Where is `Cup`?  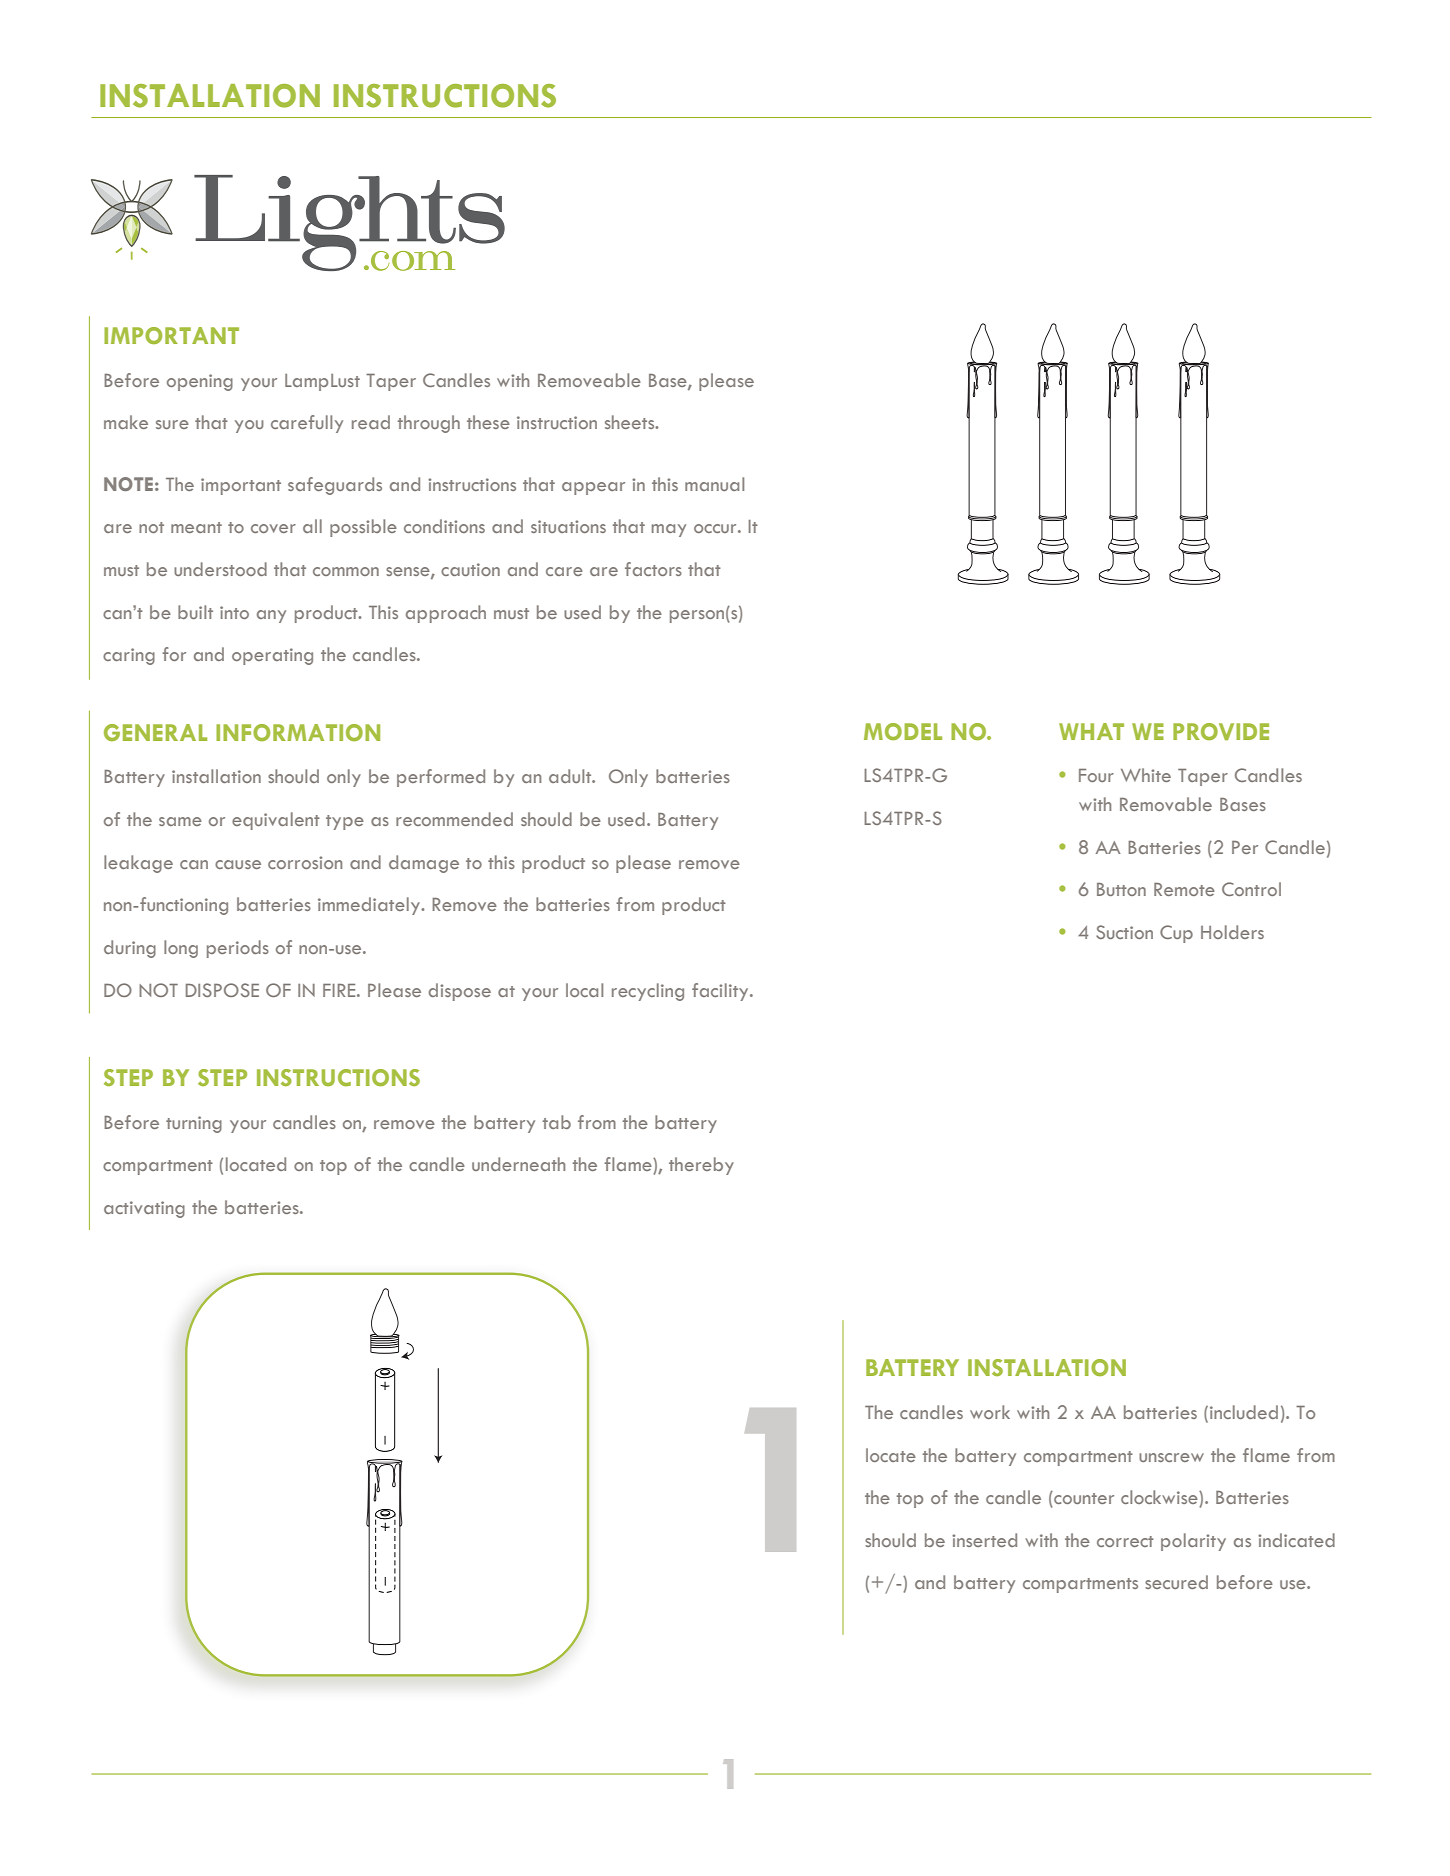 Cup is located at coordinates (1176, 934).
